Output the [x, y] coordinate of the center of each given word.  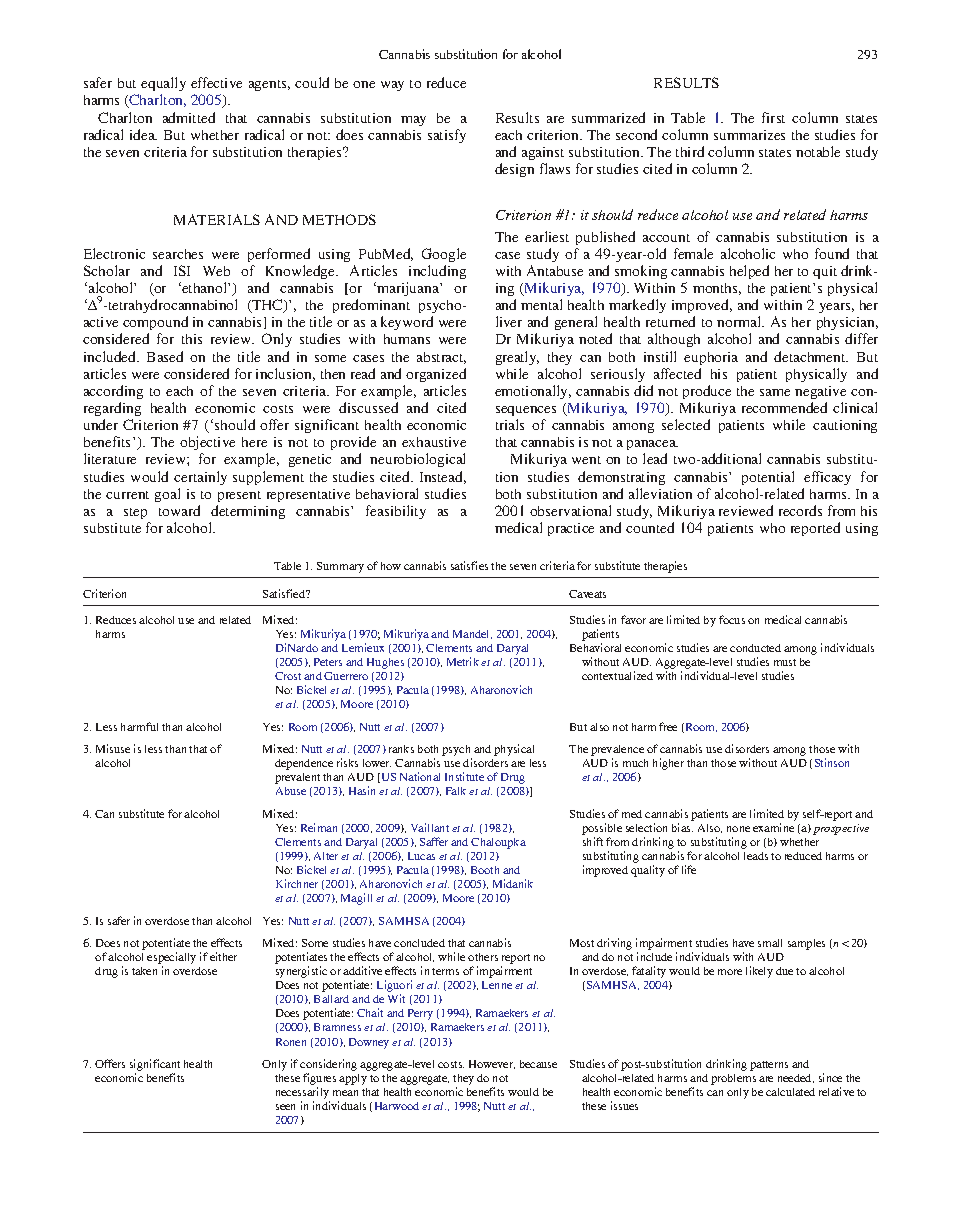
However [492, 1064]
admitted [189, 117]
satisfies [469, 565]
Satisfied [285, 593]
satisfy [447, 136]
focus [732, 619]
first [773, 117]
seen [285, 1107]
